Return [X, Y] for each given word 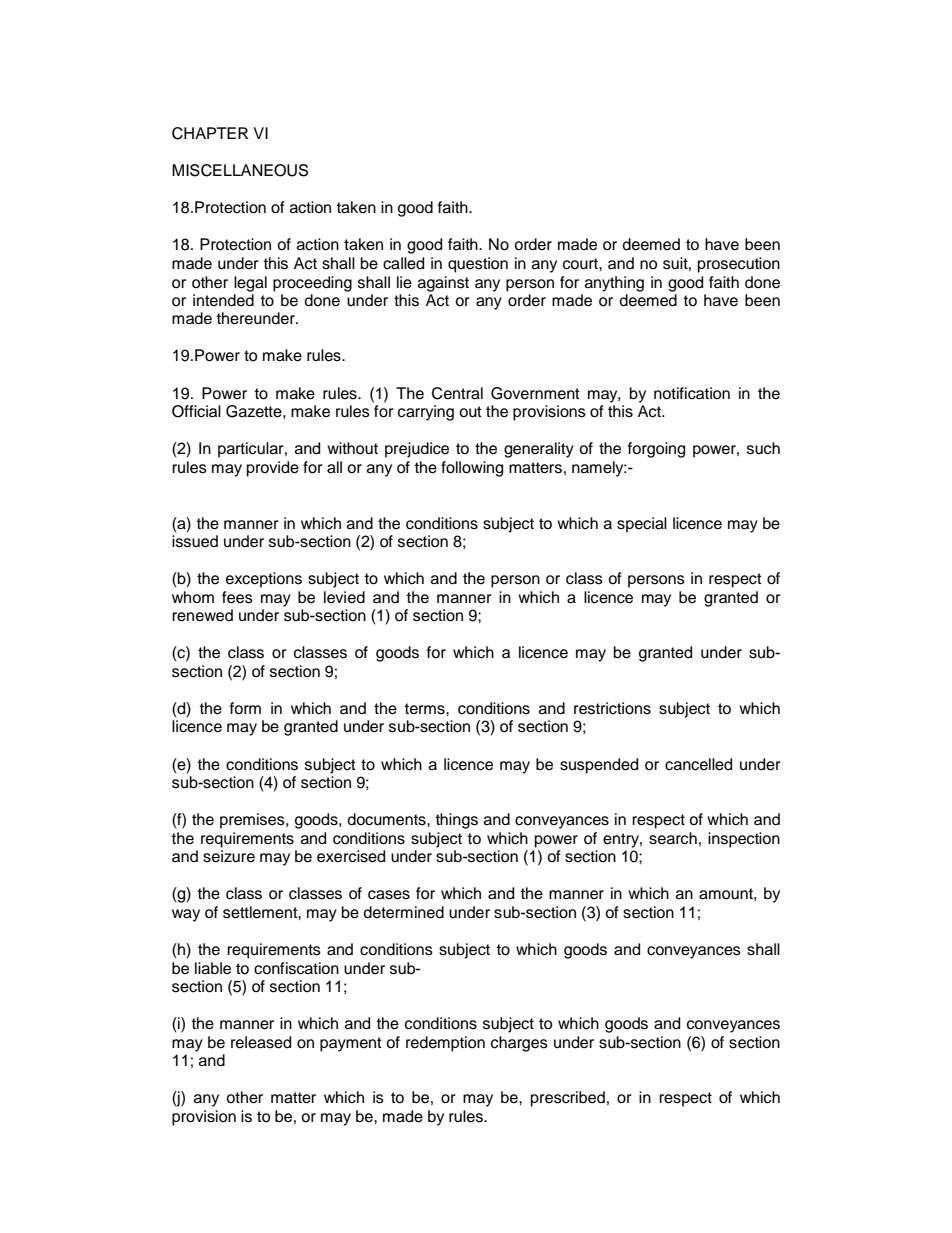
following [472, 469]
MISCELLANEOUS [240, 170]
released [261, 1042]
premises [253, 821]
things [456, 821]
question [478, 265]
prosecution [739, 265]
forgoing [656, 450]
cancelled [698, 764]
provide [273, 469]
